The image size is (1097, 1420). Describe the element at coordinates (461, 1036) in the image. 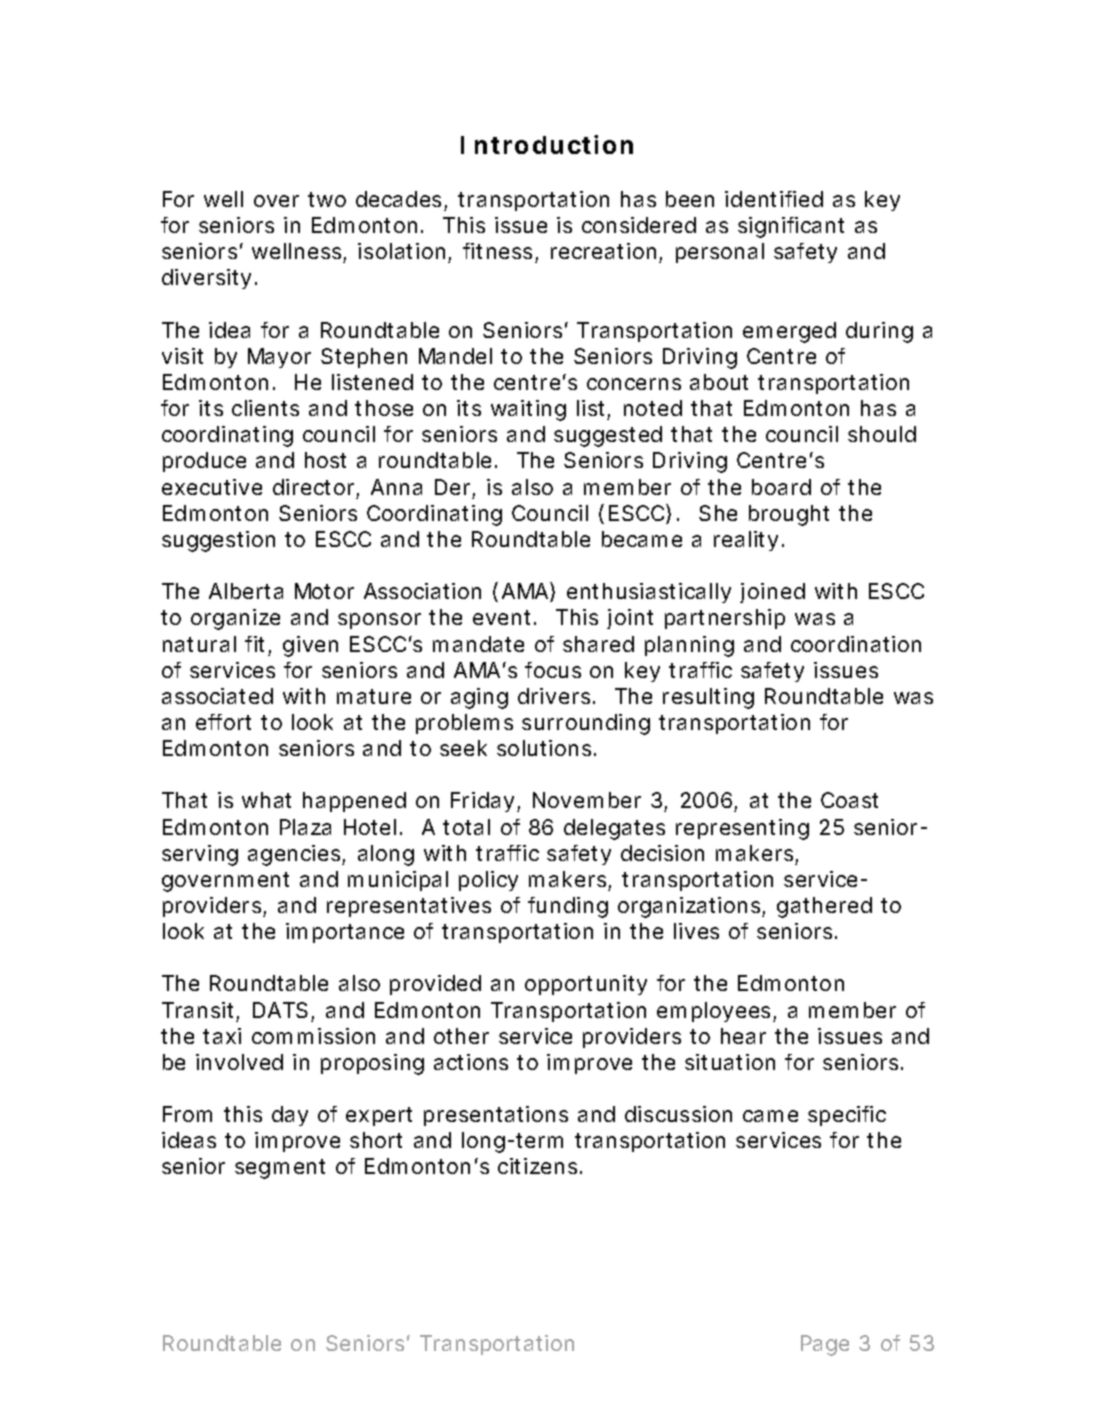

I see `other` at that location.
